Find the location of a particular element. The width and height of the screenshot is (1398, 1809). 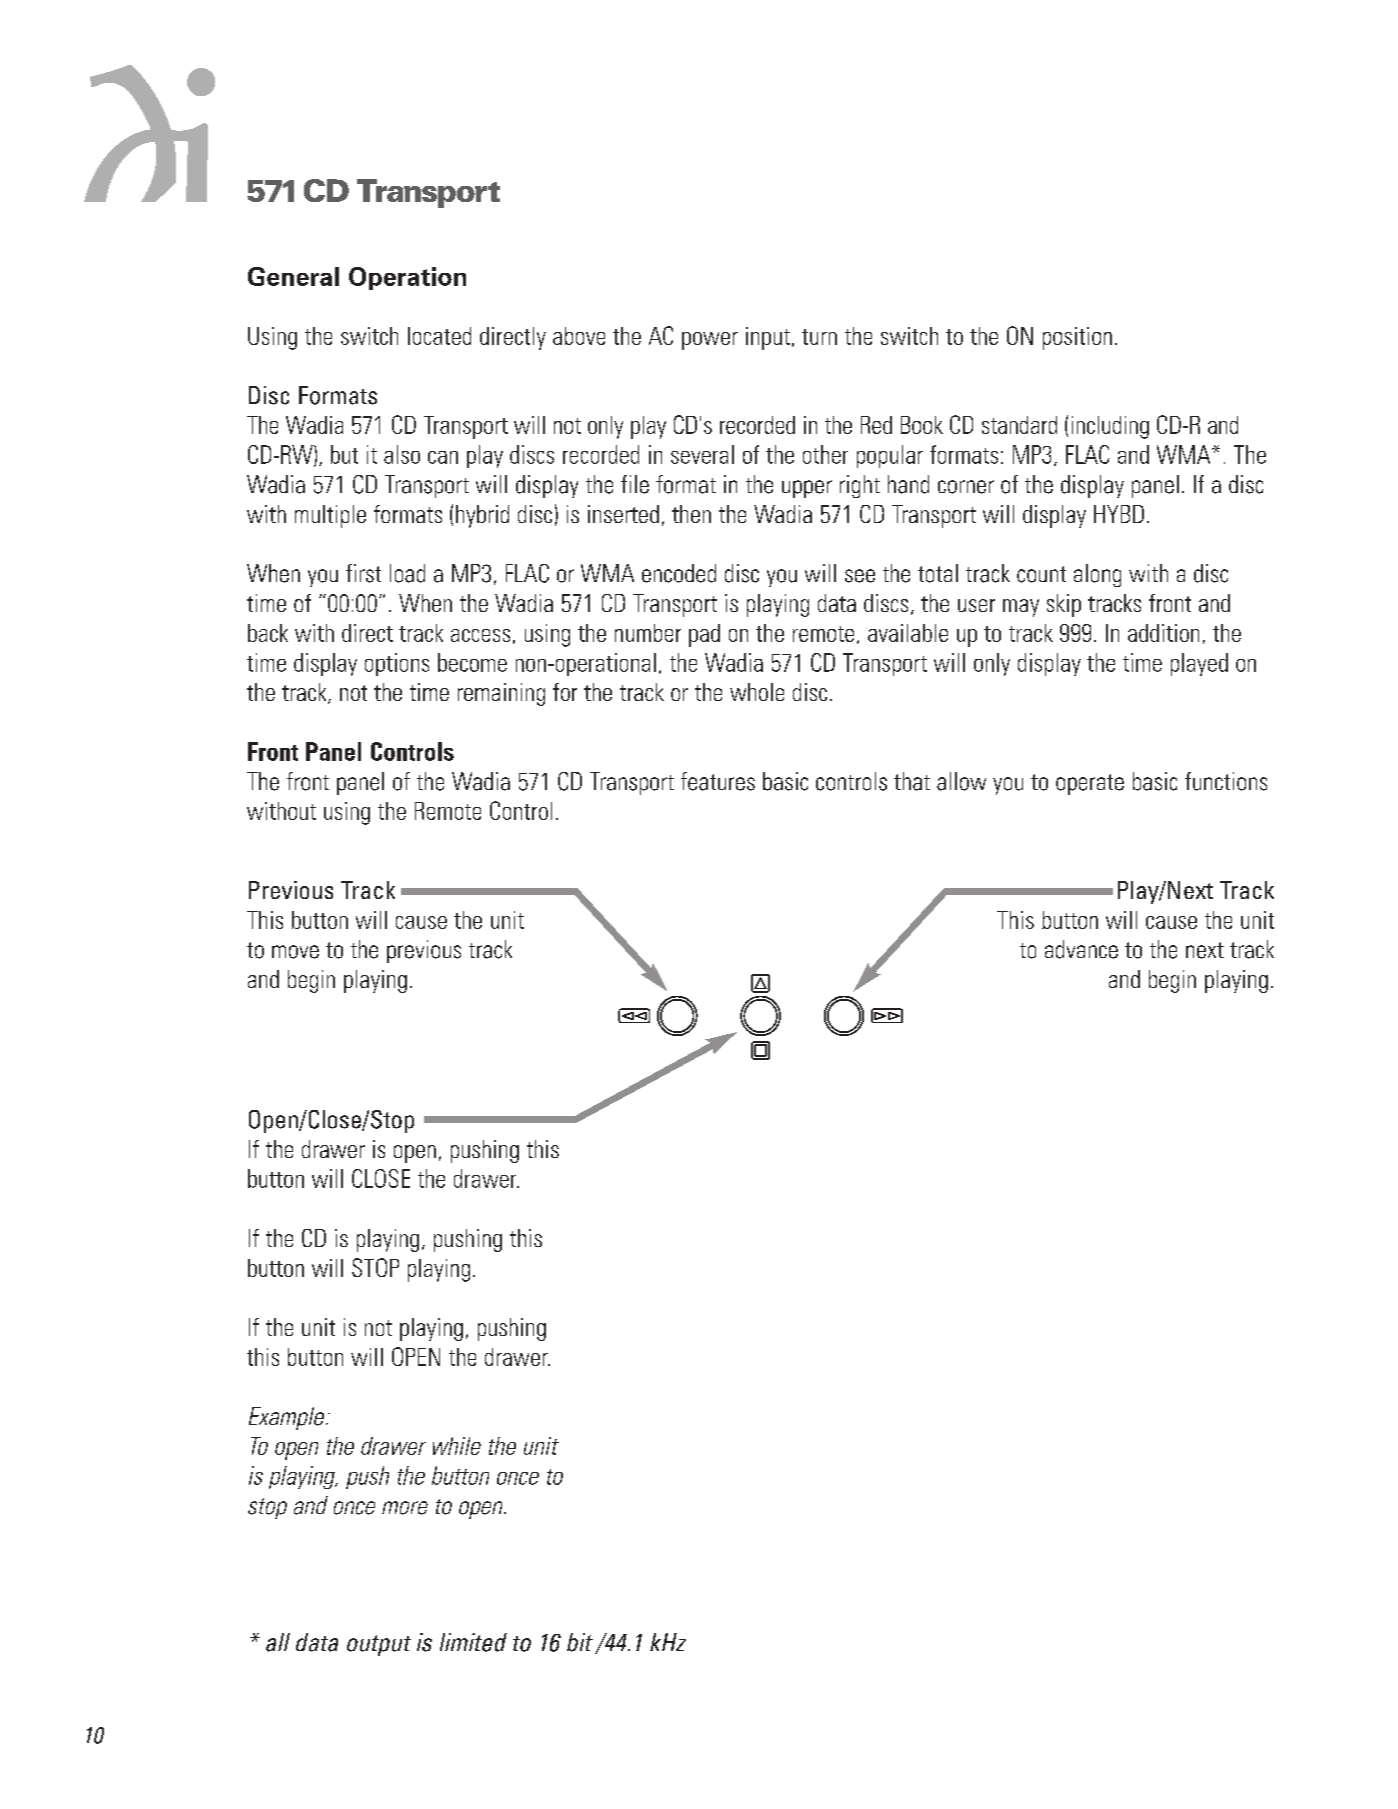

advance is located at coordinates (1081, 949).
